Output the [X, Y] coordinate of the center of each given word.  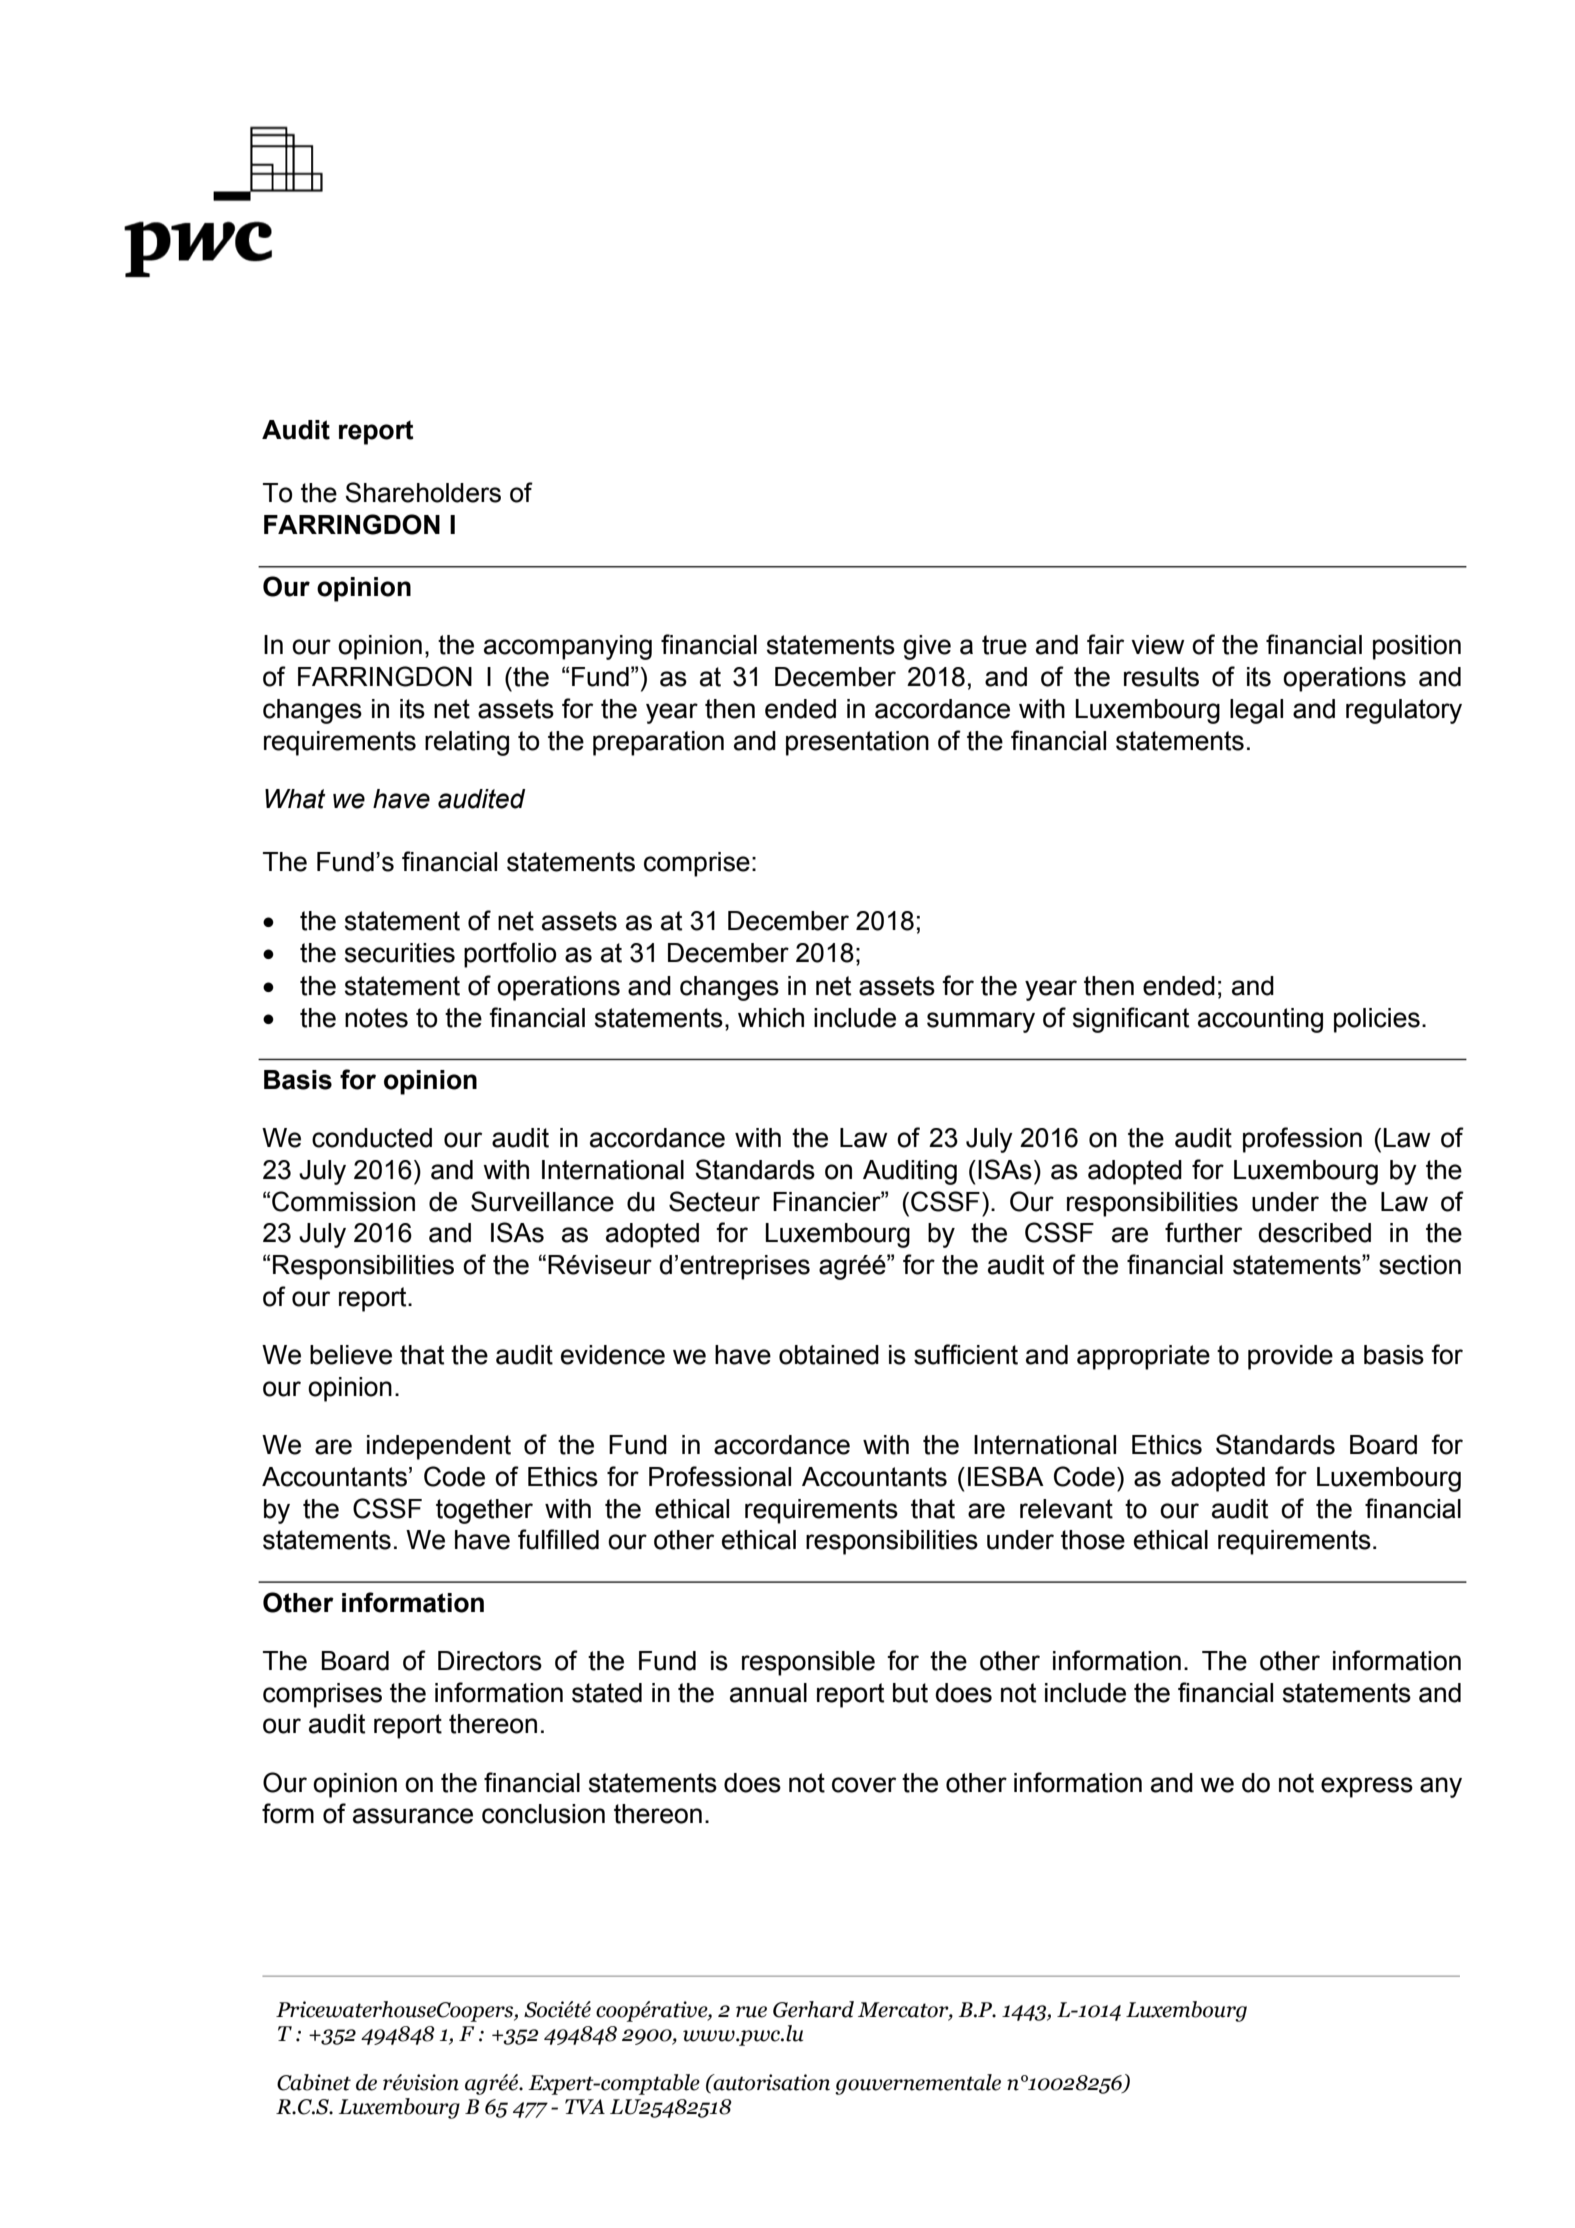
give [927, 647]
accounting [1260, 1020]
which [771, 1018]
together [484, 1511]
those [1093, 1540]
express [1367, 1787]
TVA [585, 2107]
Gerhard [813, 2009]
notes [376, 1018]
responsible [808, 1663]
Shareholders [423, 492]
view [1158, 645]
